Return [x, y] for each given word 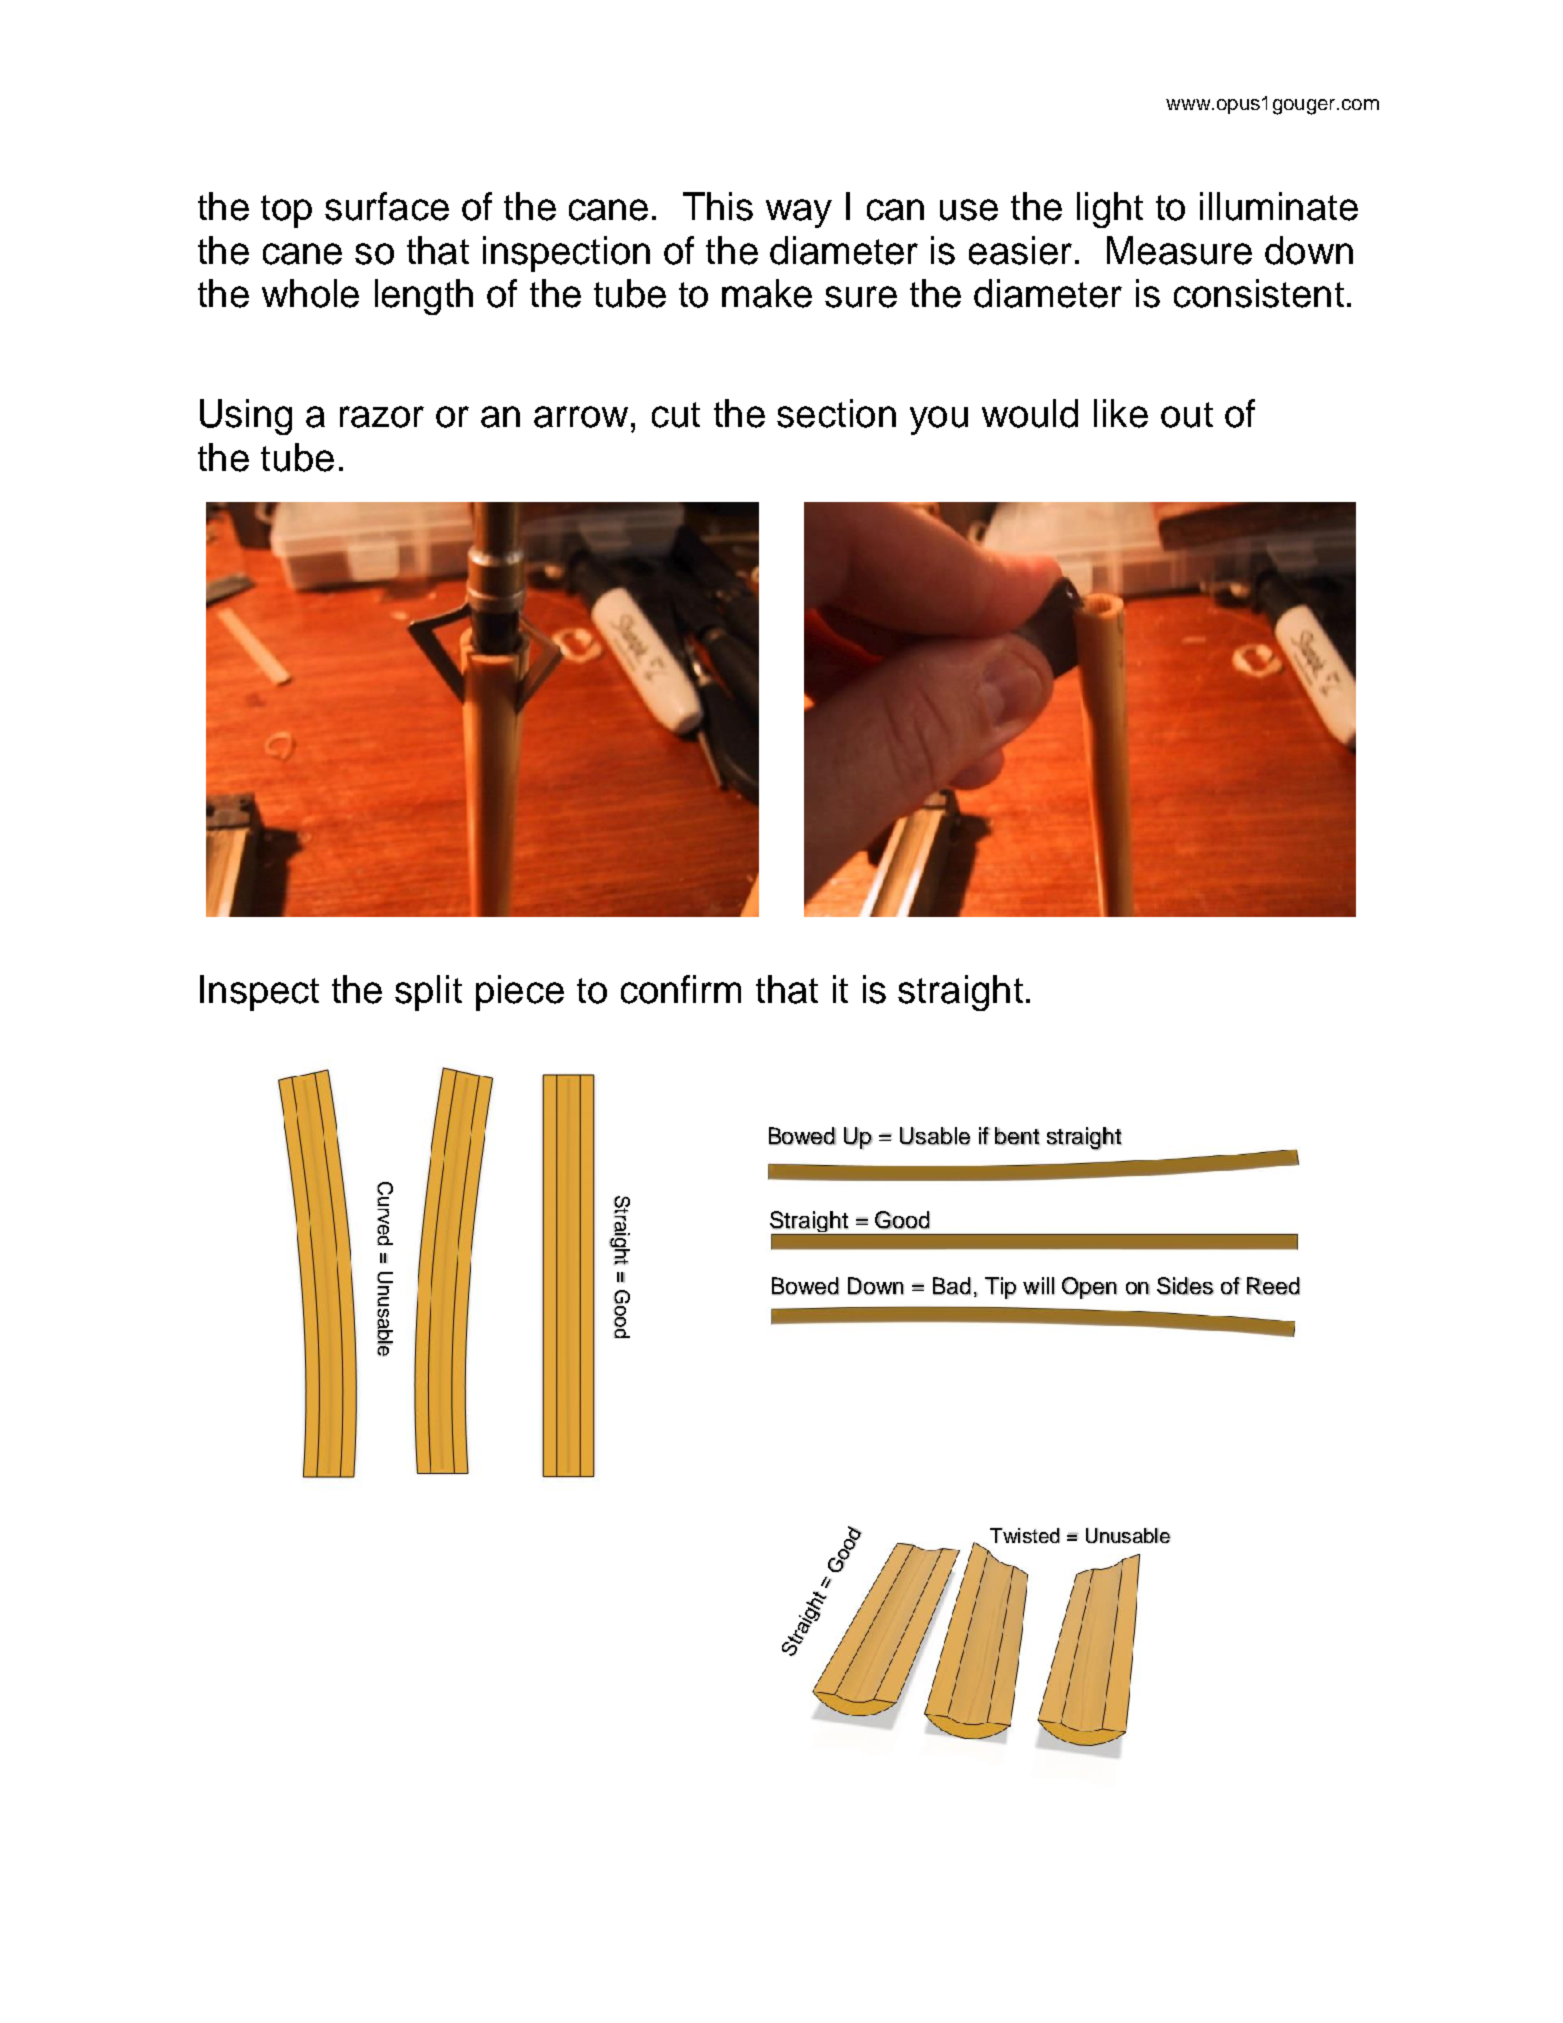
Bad [952, 1286]
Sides [1185, 1286]
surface [387, 206]
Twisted [1025, 1535]
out [1187, 415]
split [428, 993]
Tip [1000, 1288]
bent [1017, 1136]
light [1110, 210]
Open [1089, 1288]
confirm [681, 989]
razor [382, 417]
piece [520, 993]
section [836, 413]
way [799, 213]
